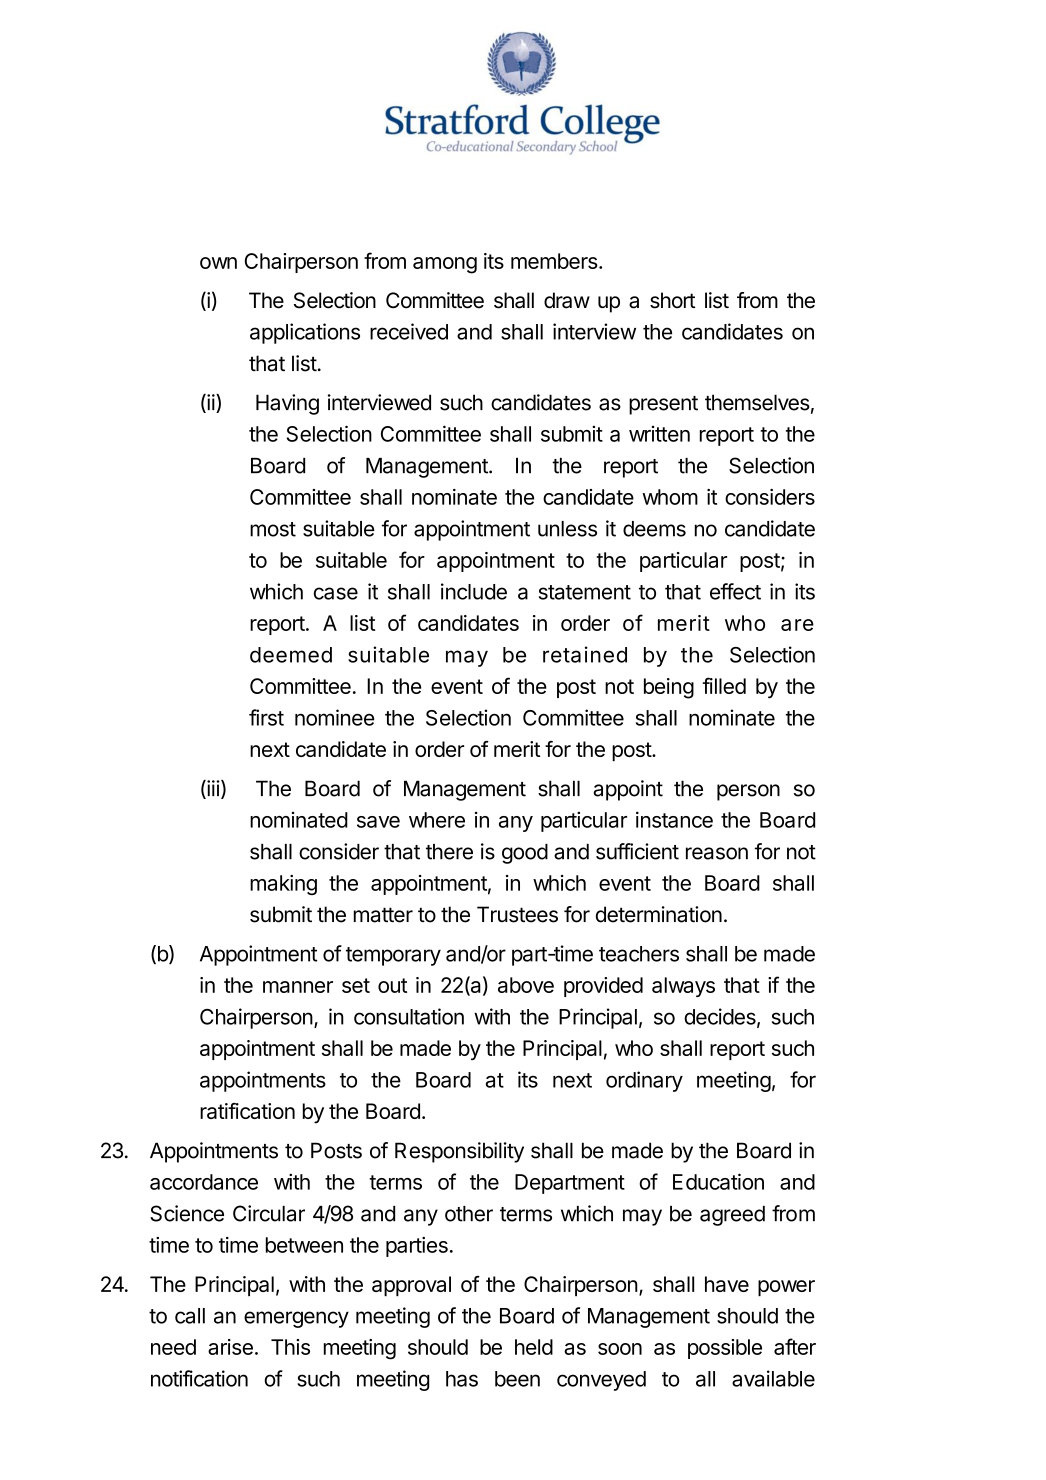 The height and width of the page is (1480, 1046). What do you see at coordinates (445, 265) in the page?
I see `among` at bounding box center [445, 265].
